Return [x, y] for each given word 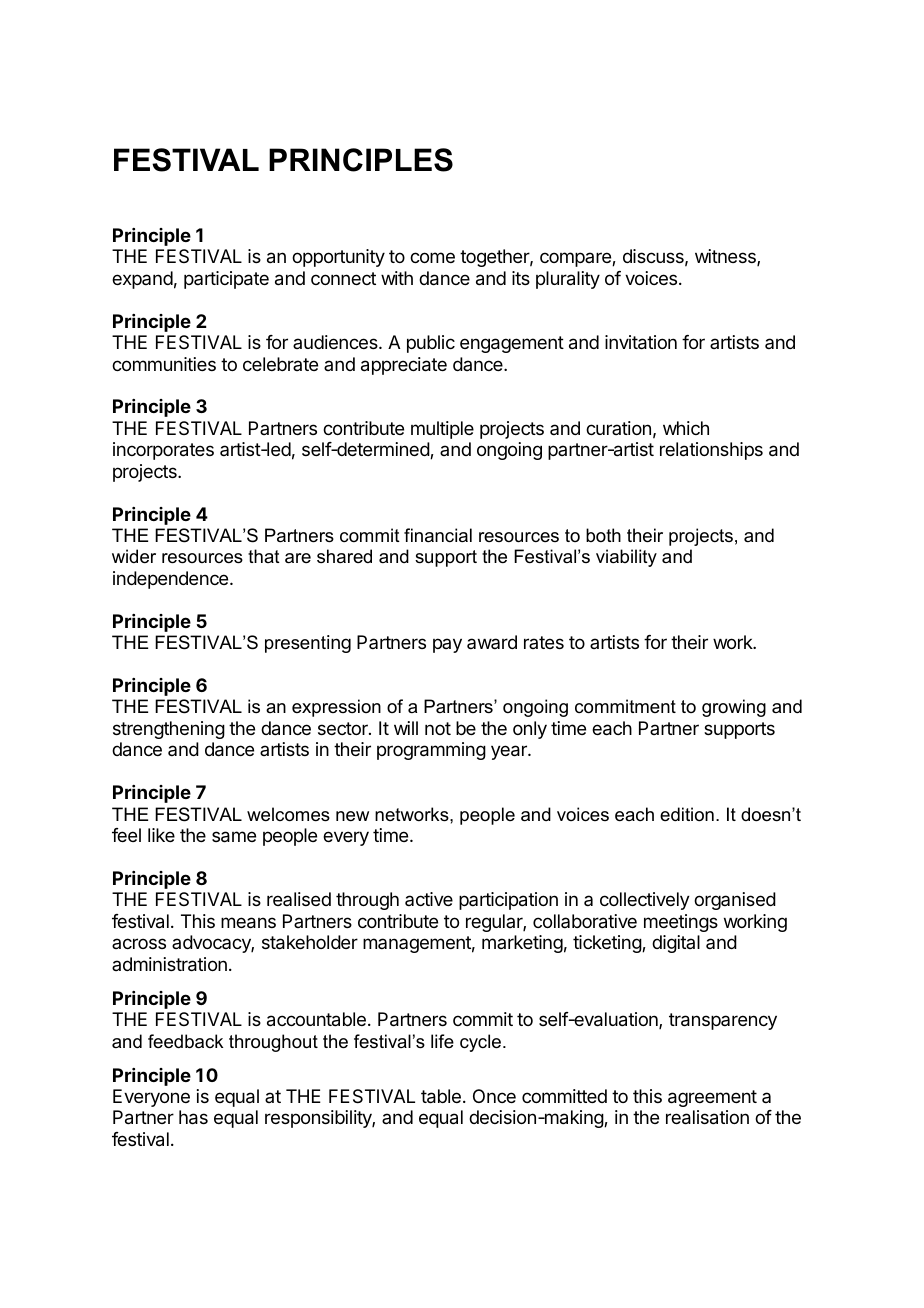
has [193, 1117]
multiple [442, 430]
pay [447, 645]
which [686, 428]
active [429, 899]
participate [226, 280]
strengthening [169, 730]
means [248, 923]
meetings [681, 923]
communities [164, 364]
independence [170, 580]
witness [726, 257]
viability [626, 558]
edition [687, 814]
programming [431, 751]
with [397, 278]
